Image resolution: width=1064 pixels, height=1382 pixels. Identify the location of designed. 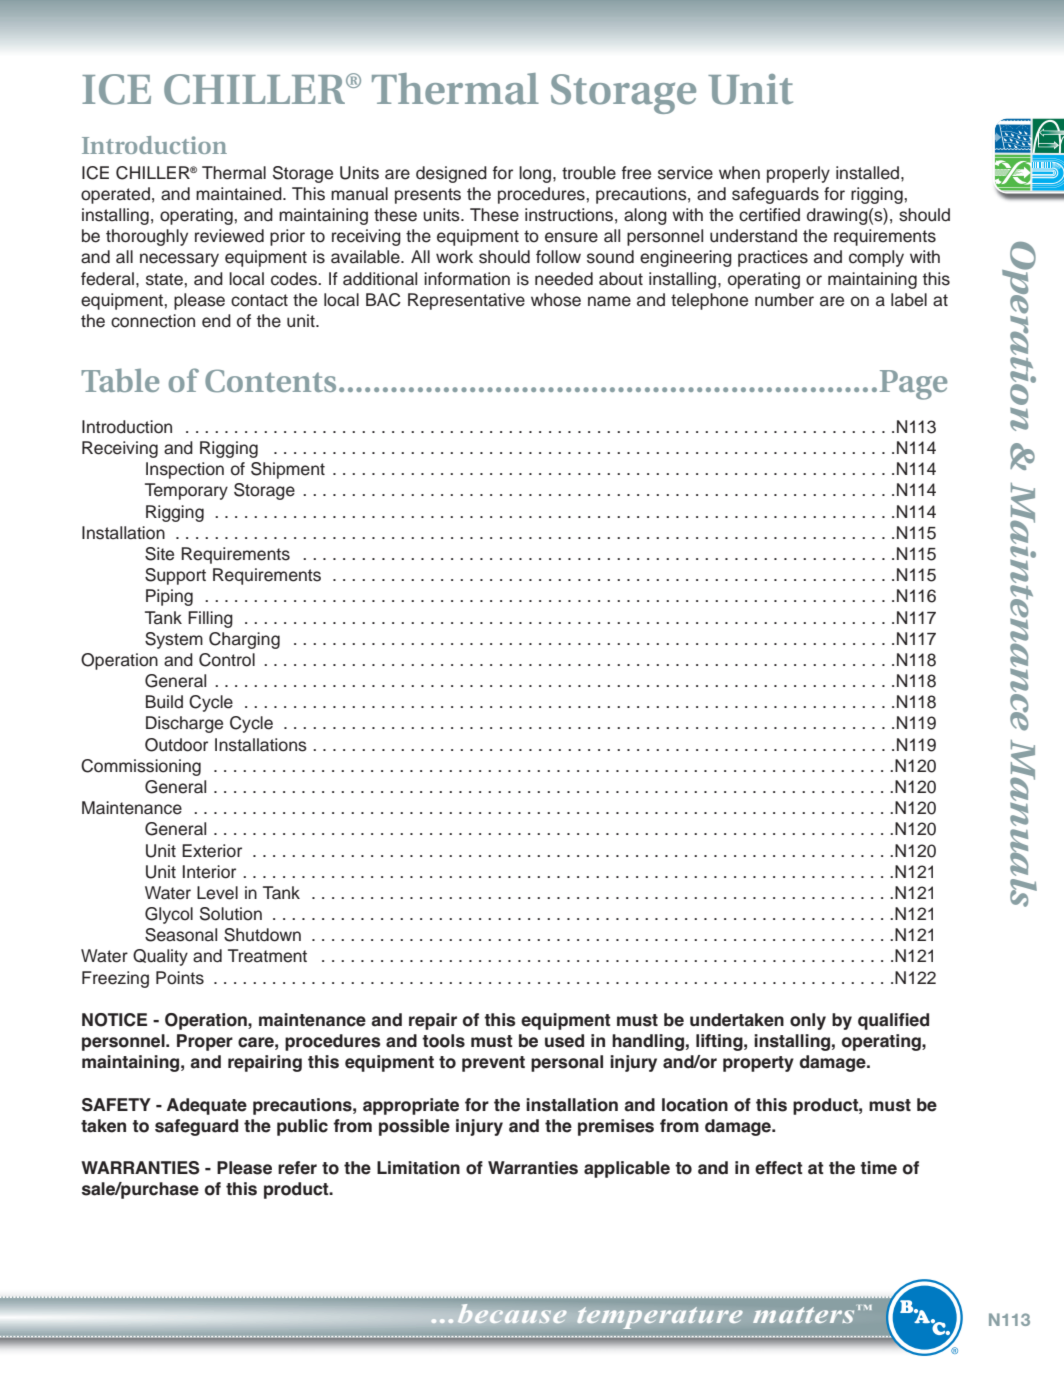
(451, 174).
